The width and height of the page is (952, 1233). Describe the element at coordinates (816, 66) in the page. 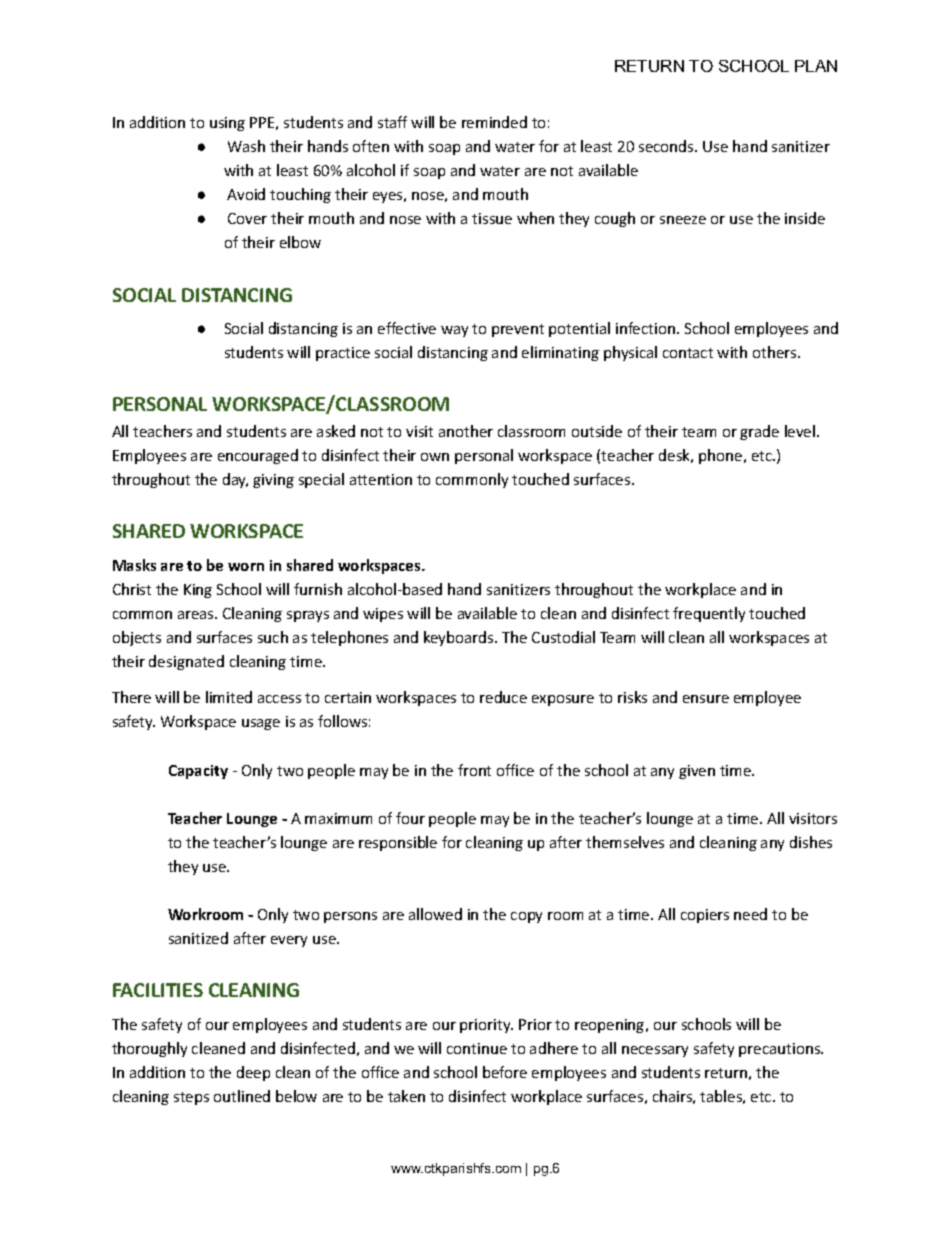

I see `PLAN` at that location.
